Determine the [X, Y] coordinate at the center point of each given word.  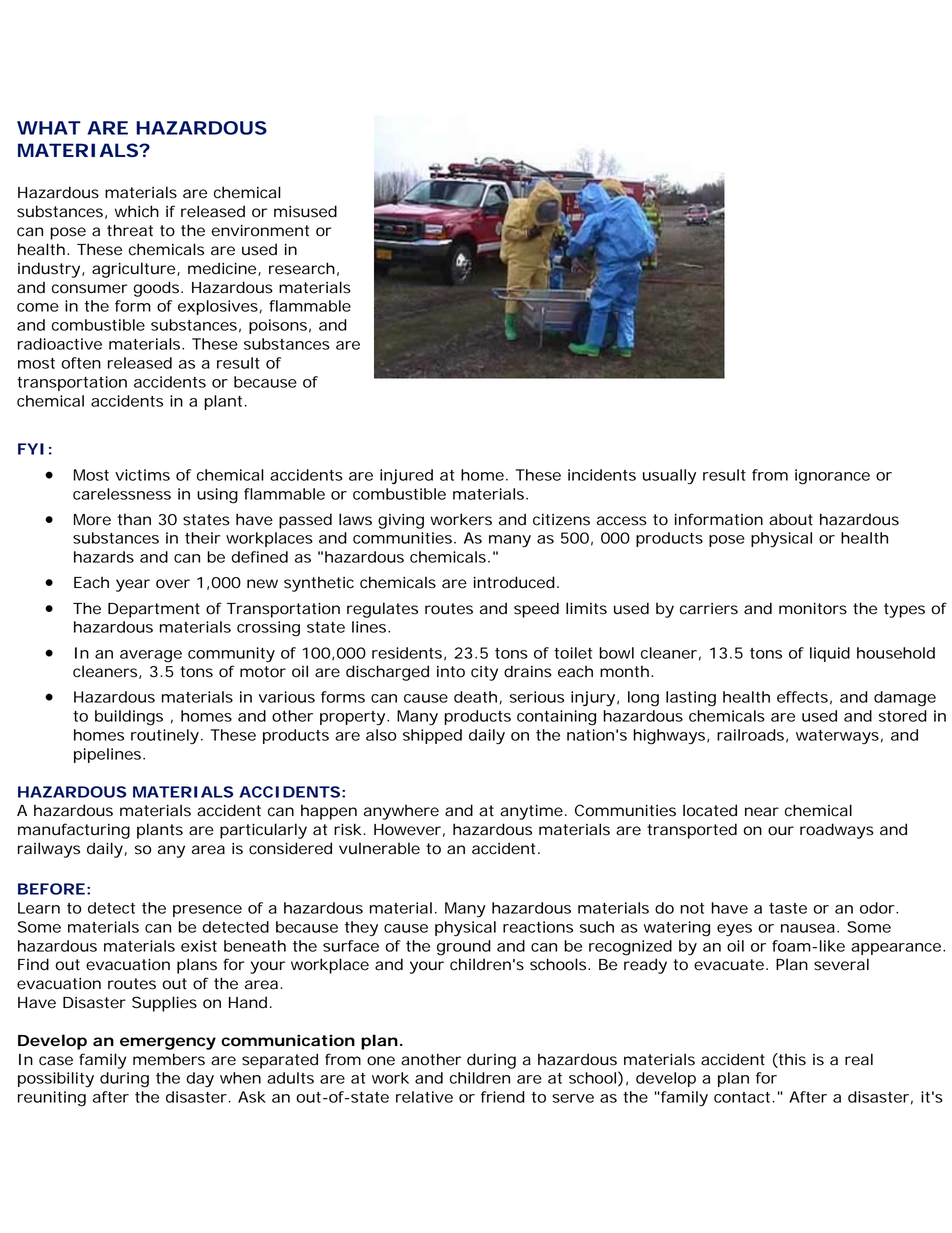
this [791, 1059]
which [137, 211]
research [302, 268]
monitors [813, 609]
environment [260, 231]
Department [154, 610]
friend [503, 1097]
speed [536, 610]
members [169, 1059]
